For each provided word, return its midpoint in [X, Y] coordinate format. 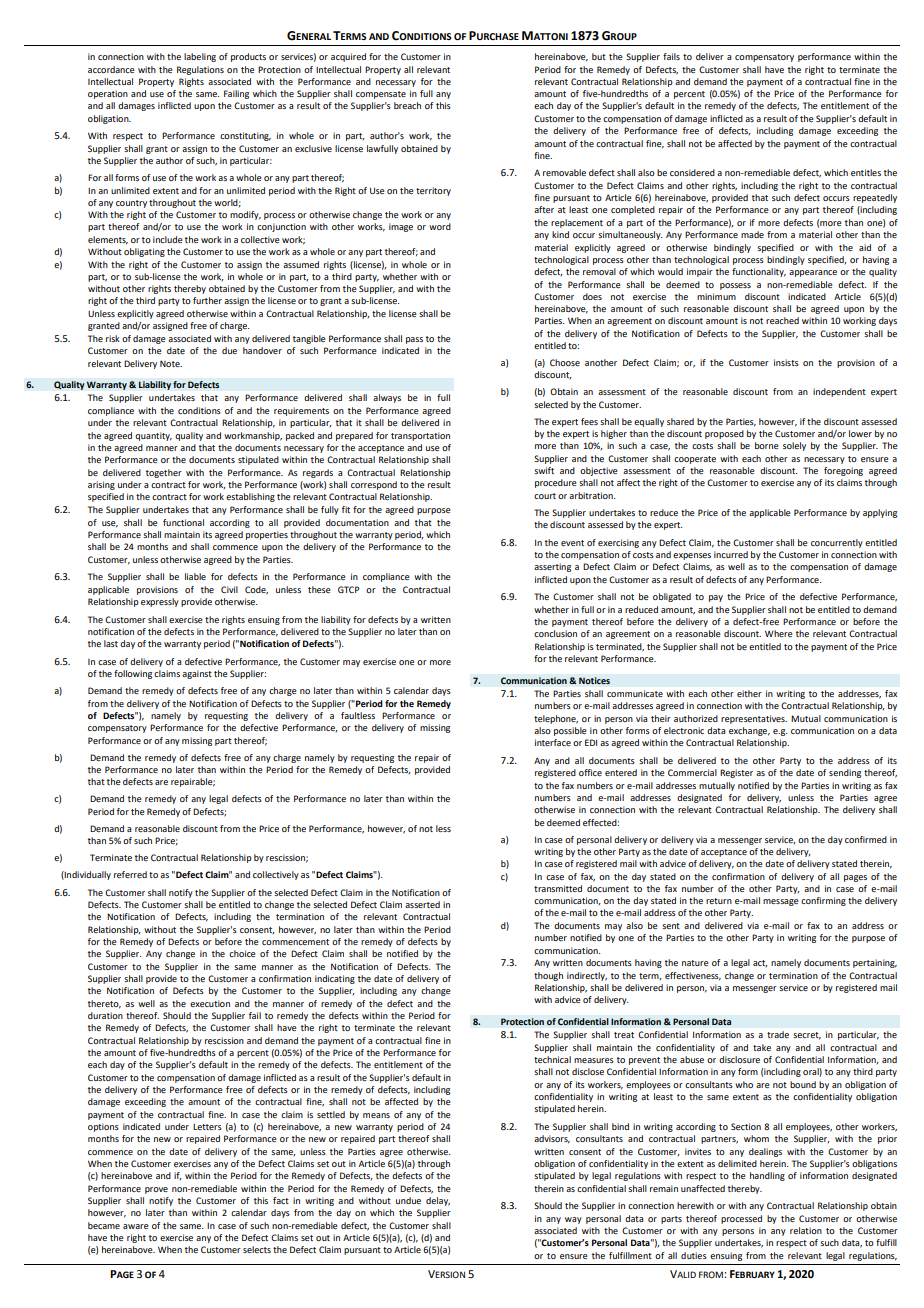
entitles [866, 172]
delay [438, 1201]
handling [767, 1176]
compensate [381, 95]
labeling [200, 57]
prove [156, 1190]
